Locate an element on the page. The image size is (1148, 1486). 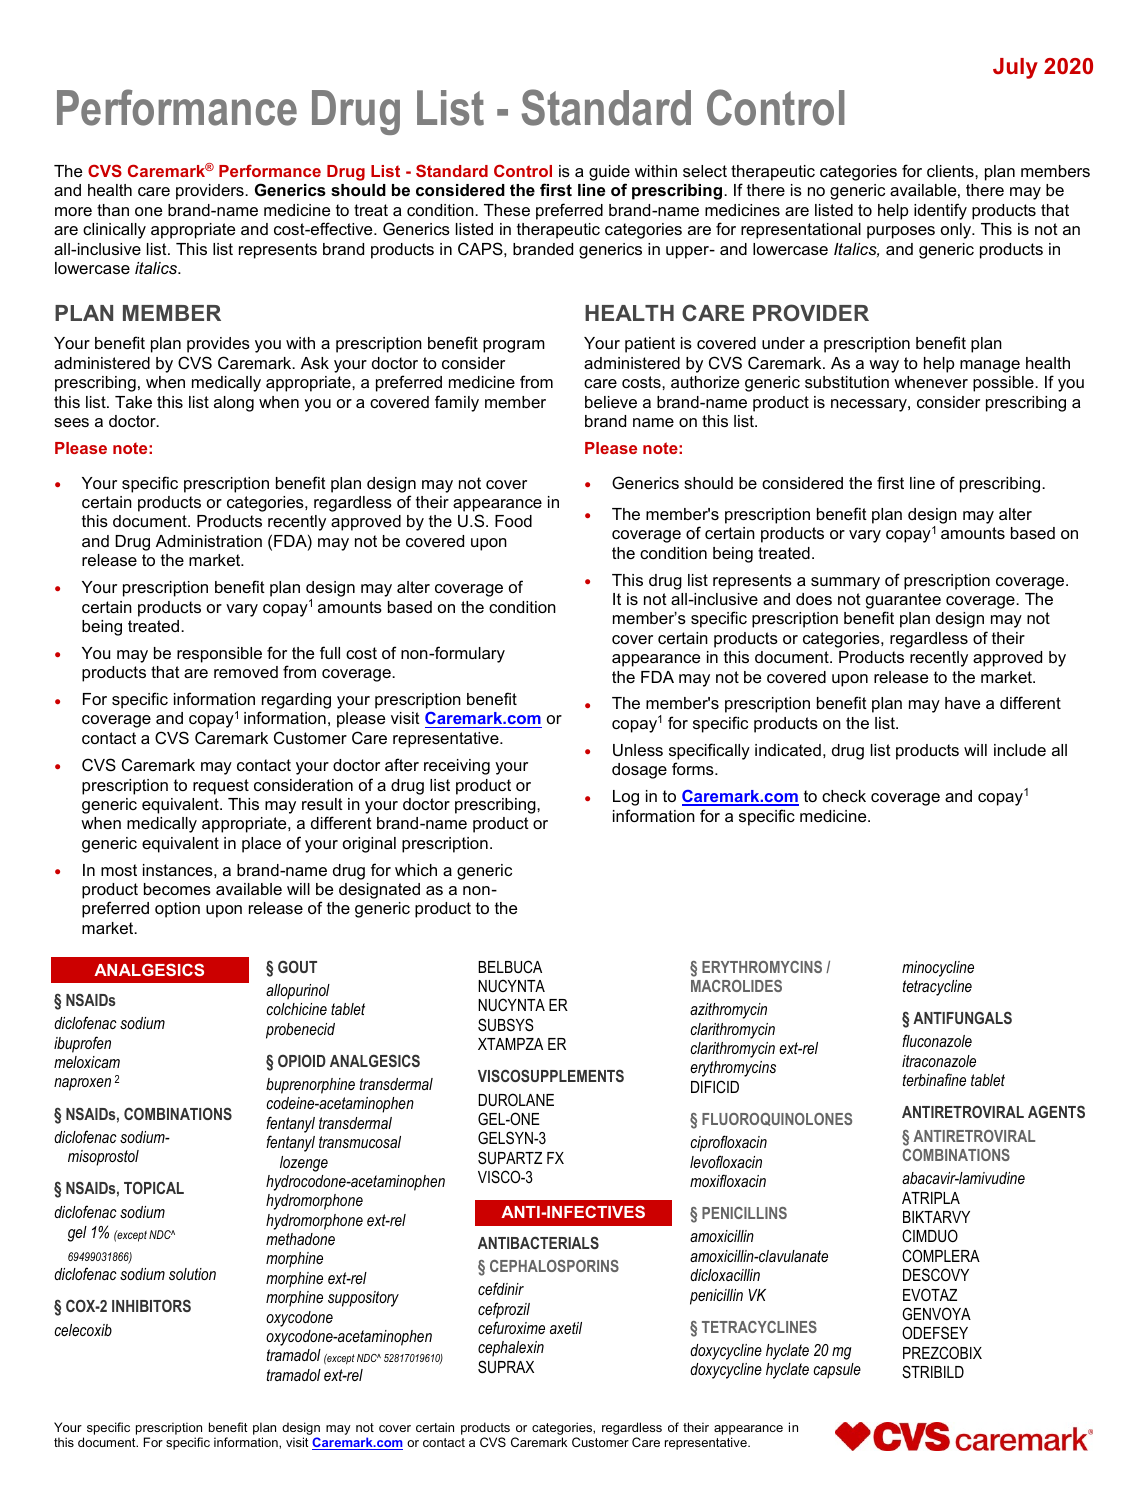
INHIBITORS is located at coordinates (151, 1305).
